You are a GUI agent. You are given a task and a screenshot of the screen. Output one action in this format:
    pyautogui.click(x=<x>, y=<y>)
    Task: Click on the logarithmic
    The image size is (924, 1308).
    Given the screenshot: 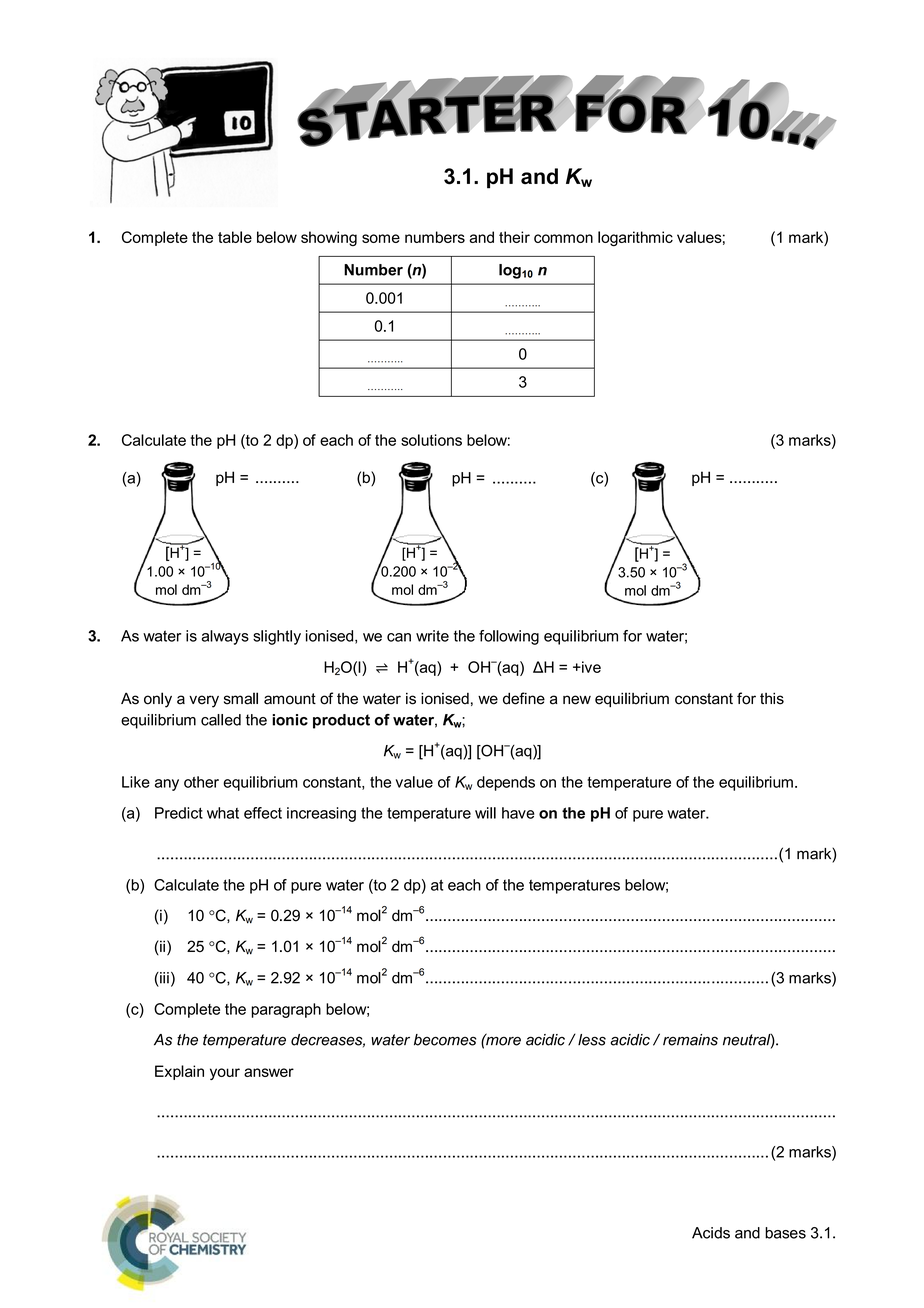 What is the action you would take?
    pyautogui.click(x=635, y=238)
